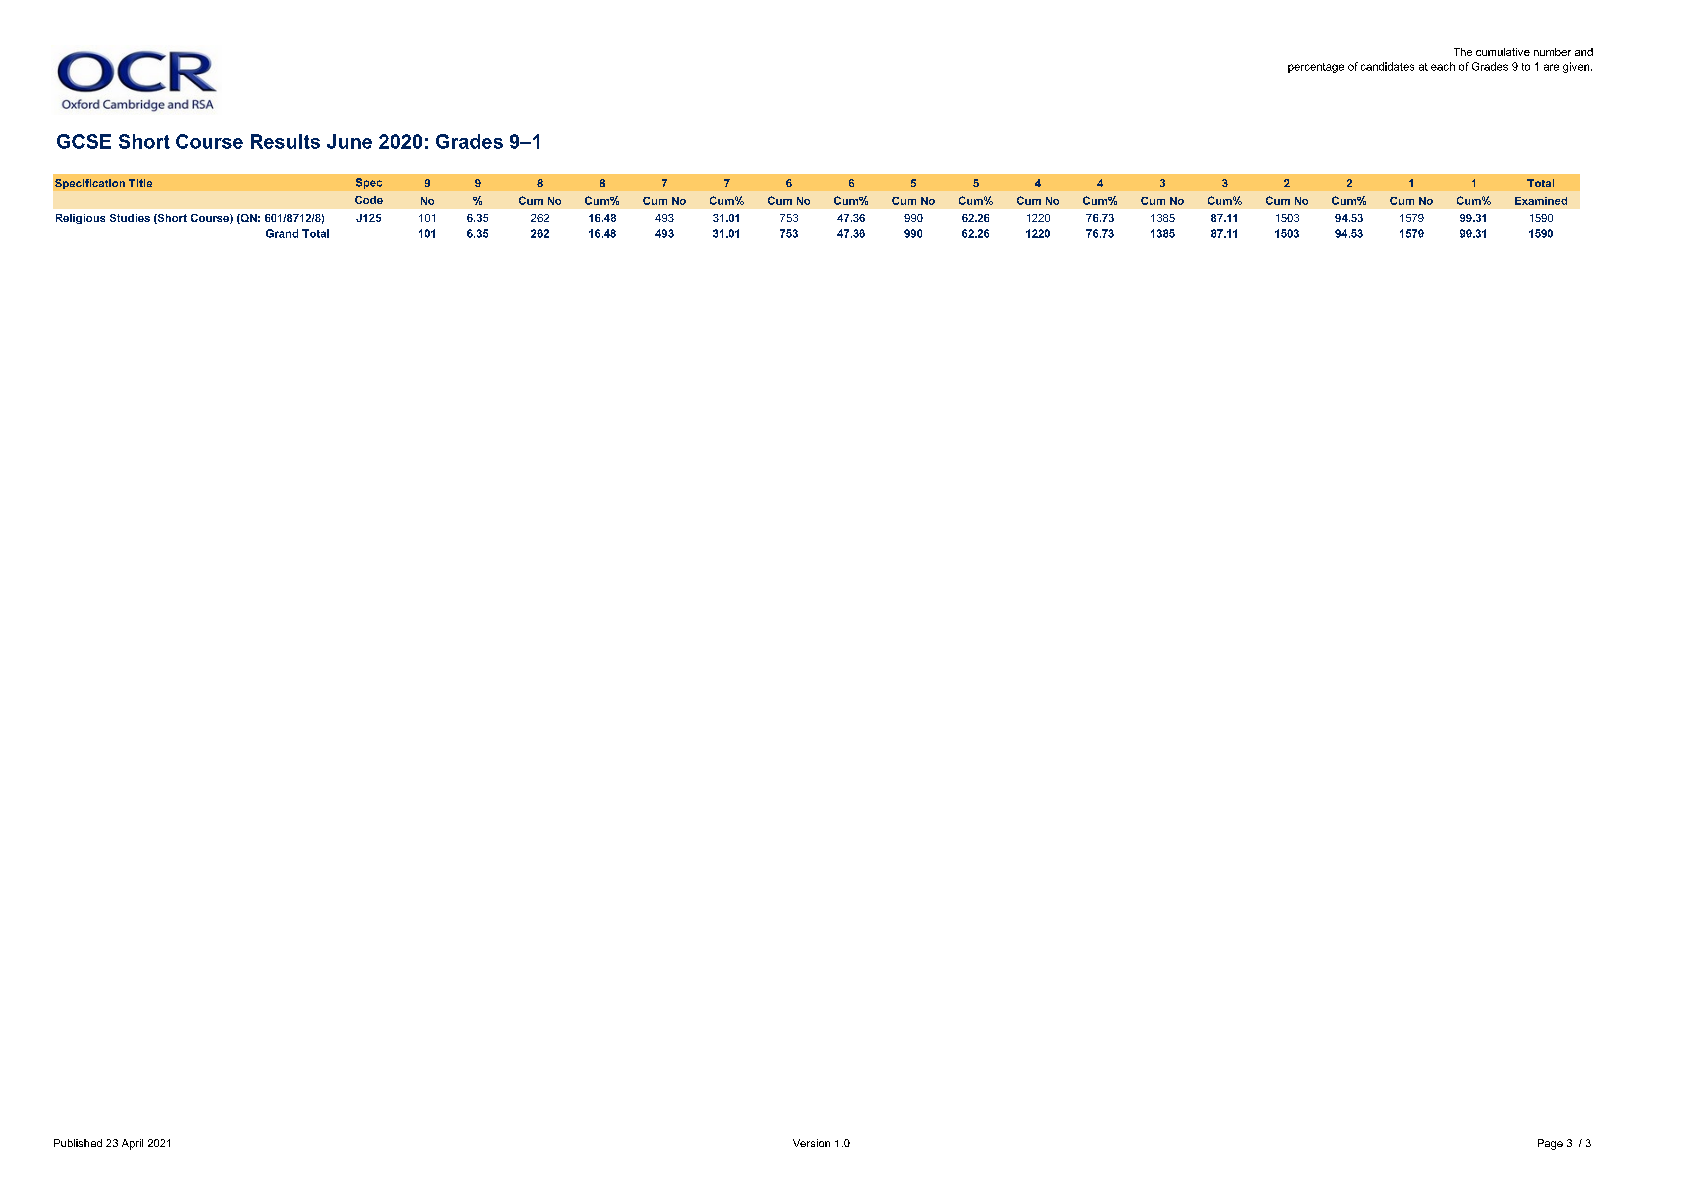 Image resolution: width=1696 pixels, height=1199 pixels. I want to click on Page, so click(1550, 1144).
